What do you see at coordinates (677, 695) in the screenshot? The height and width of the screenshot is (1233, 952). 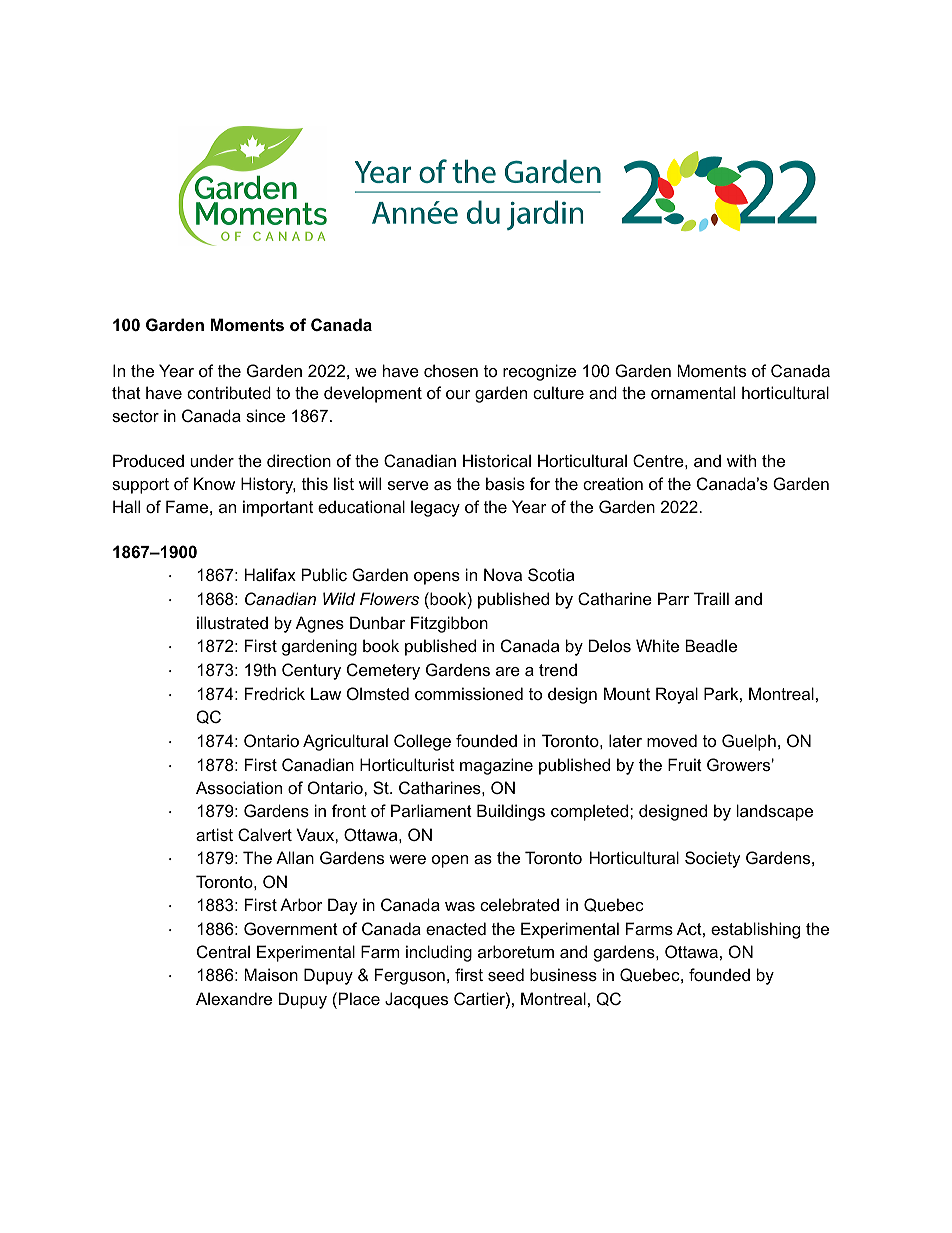 I see `Royal` at bounding box center [677, 695].
